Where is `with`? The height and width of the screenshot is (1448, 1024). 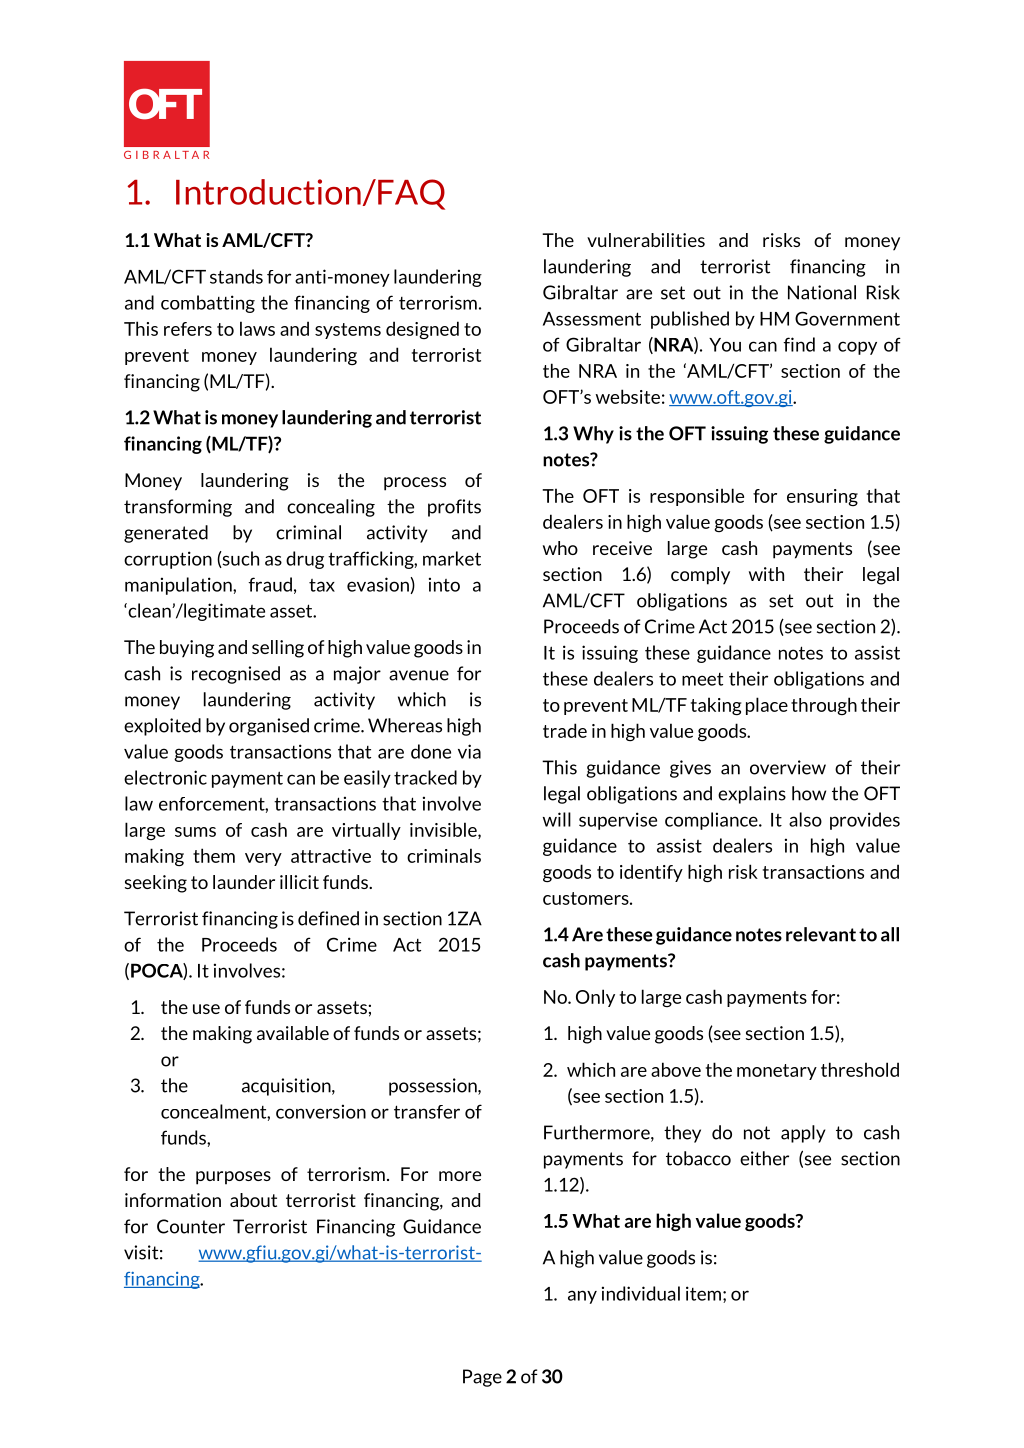
with is located at coordinates (766, 574).
